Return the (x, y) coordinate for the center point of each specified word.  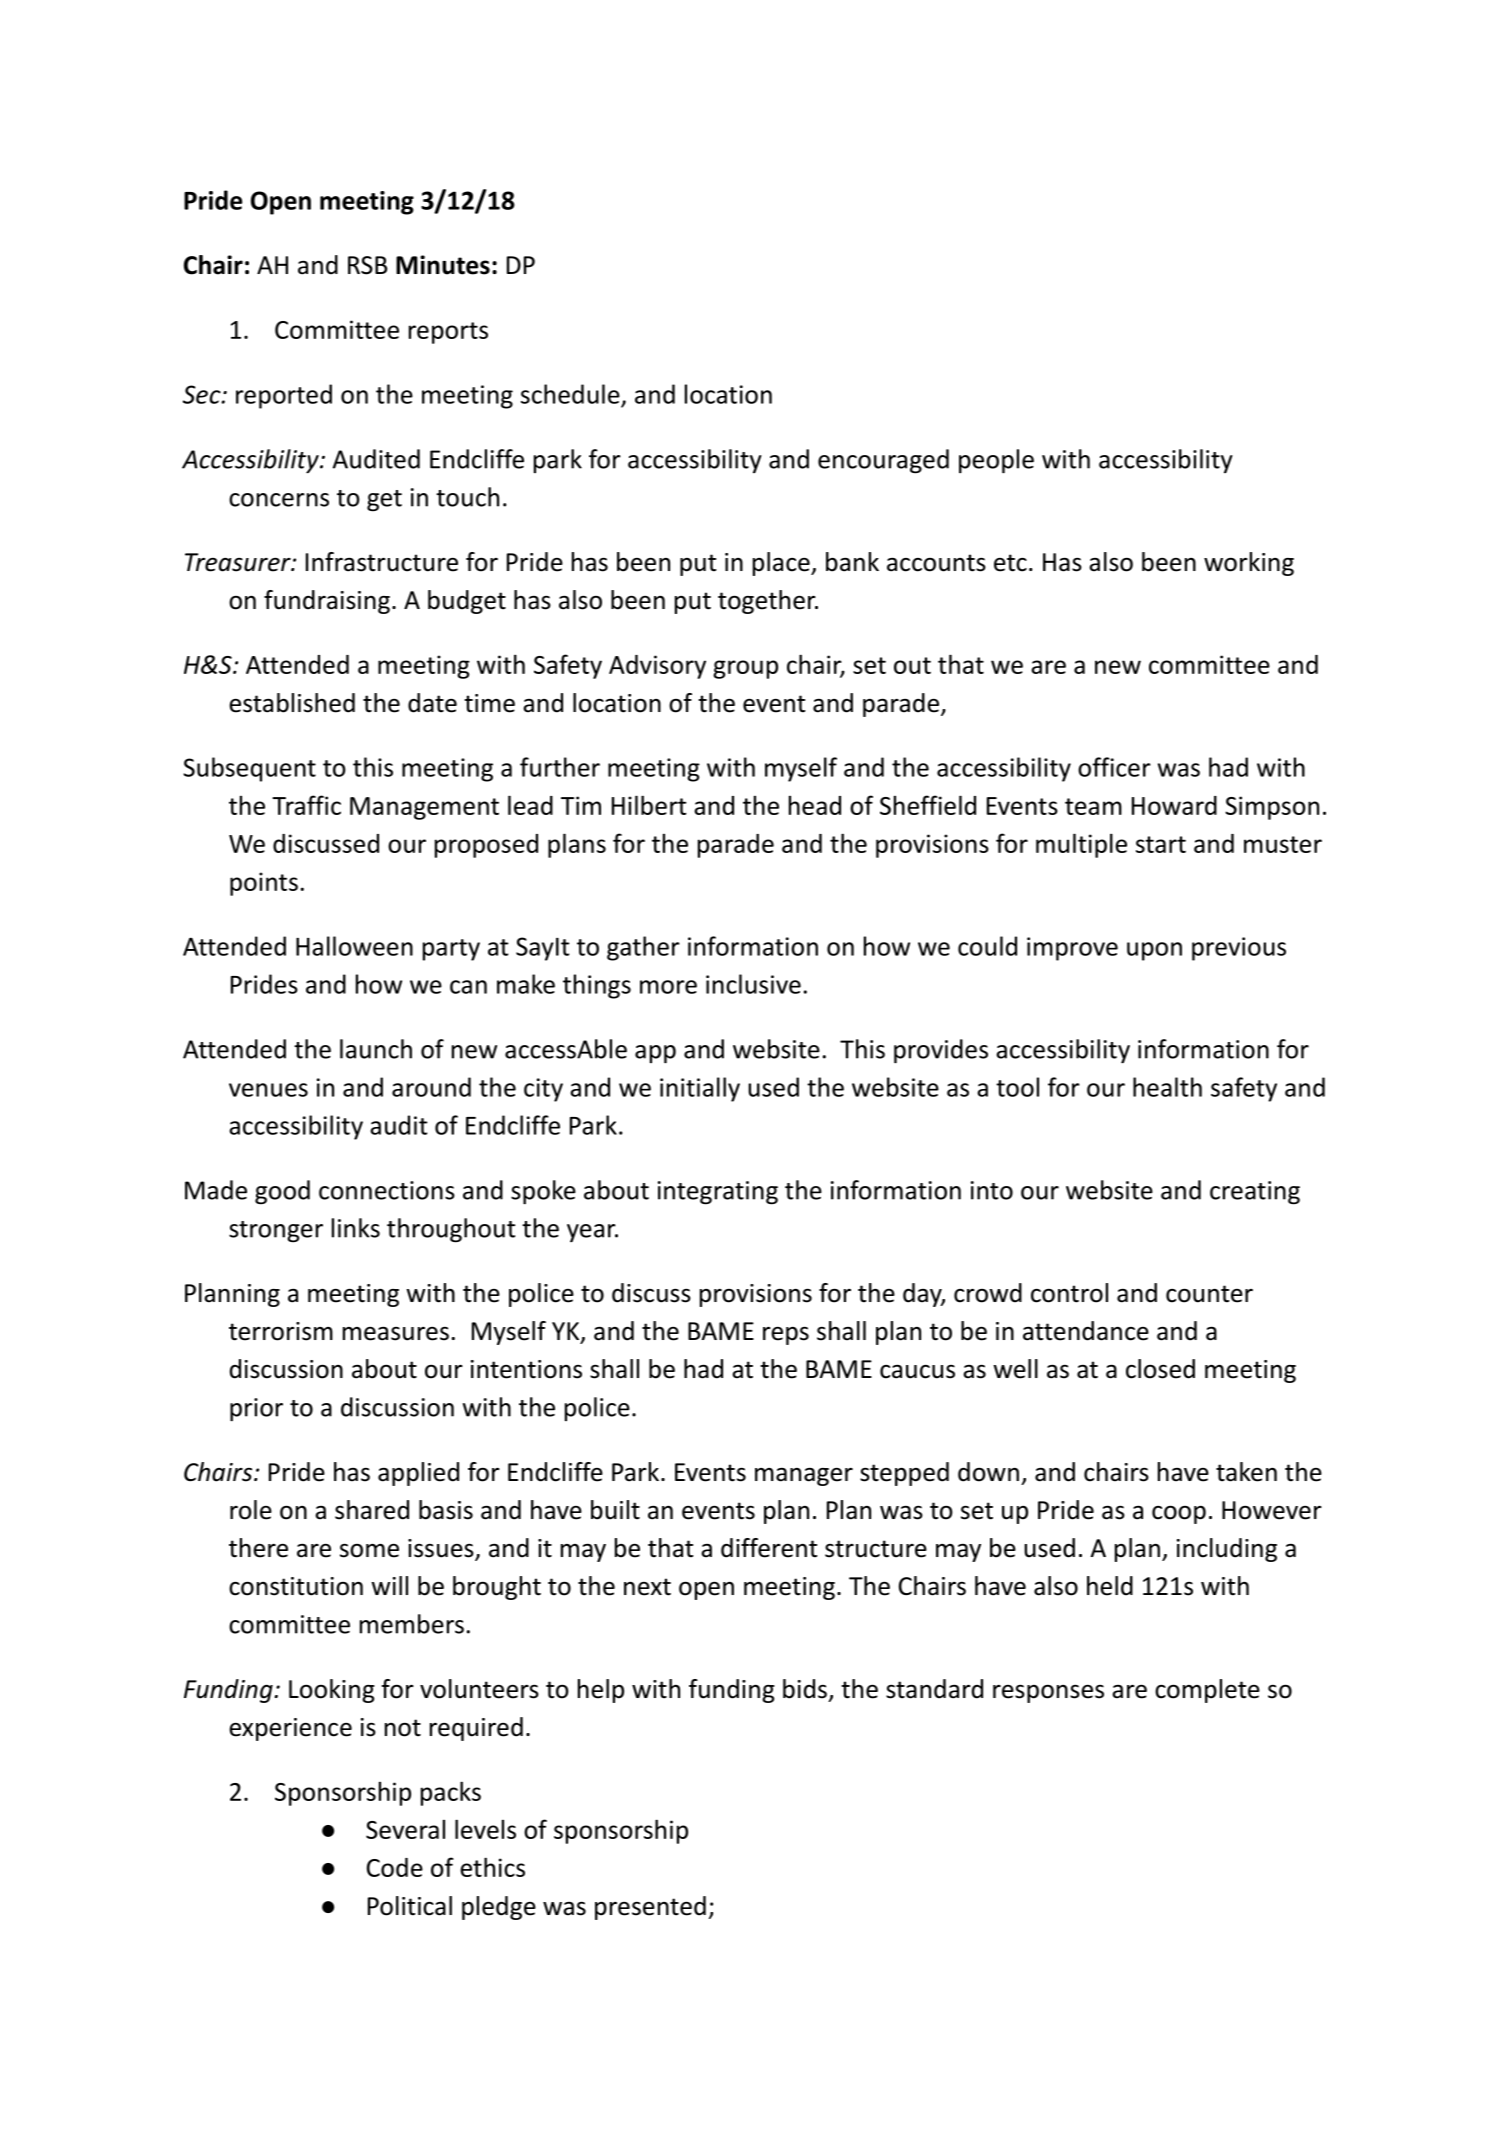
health (1167, 1087)
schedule (570, 394)
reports (448, 333)
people (996, 461)
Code (395, 1867)
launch (376, 1049)
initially (700, 1089)
